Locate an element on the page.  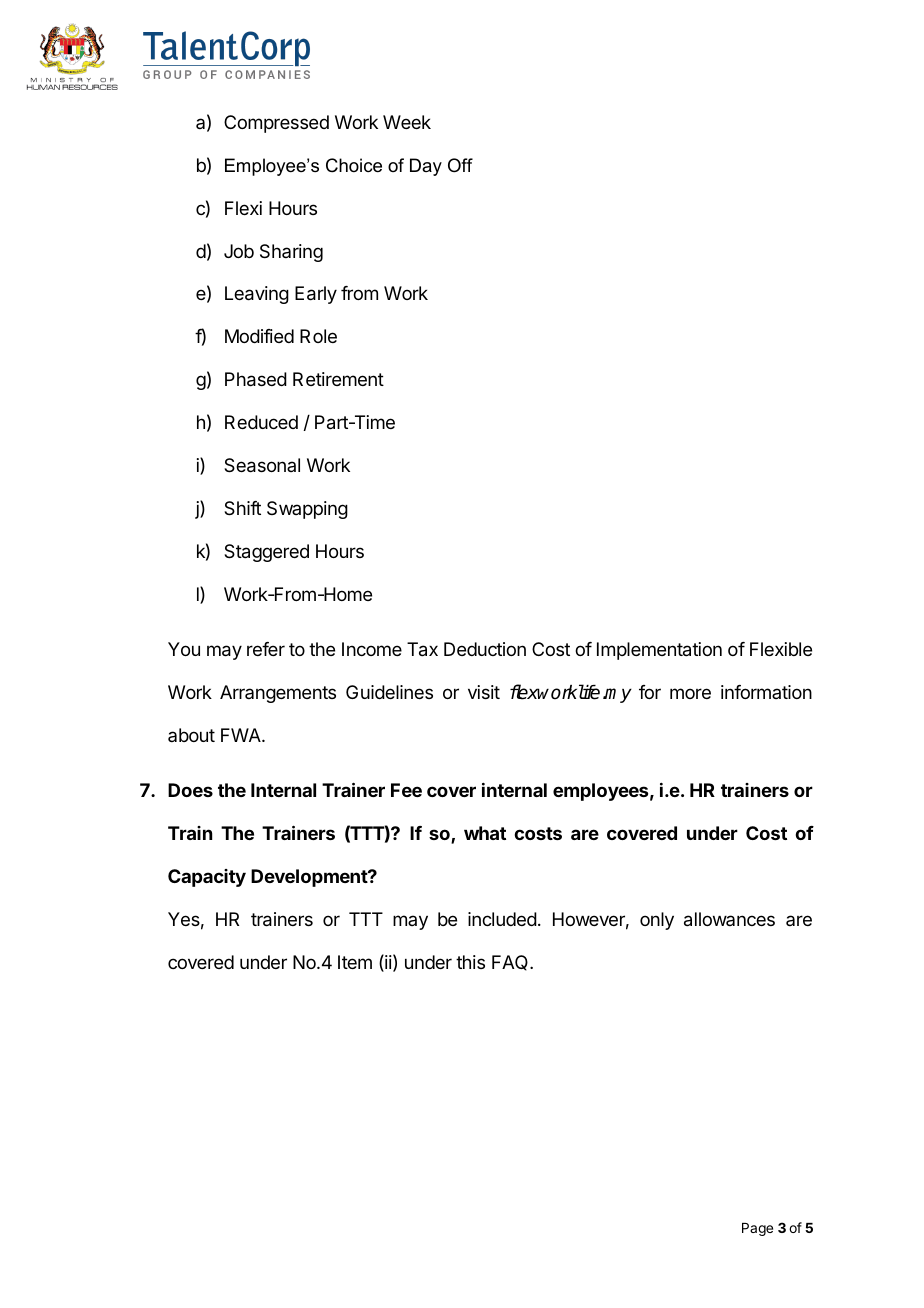
Day is located at coordinates (426, 167).
